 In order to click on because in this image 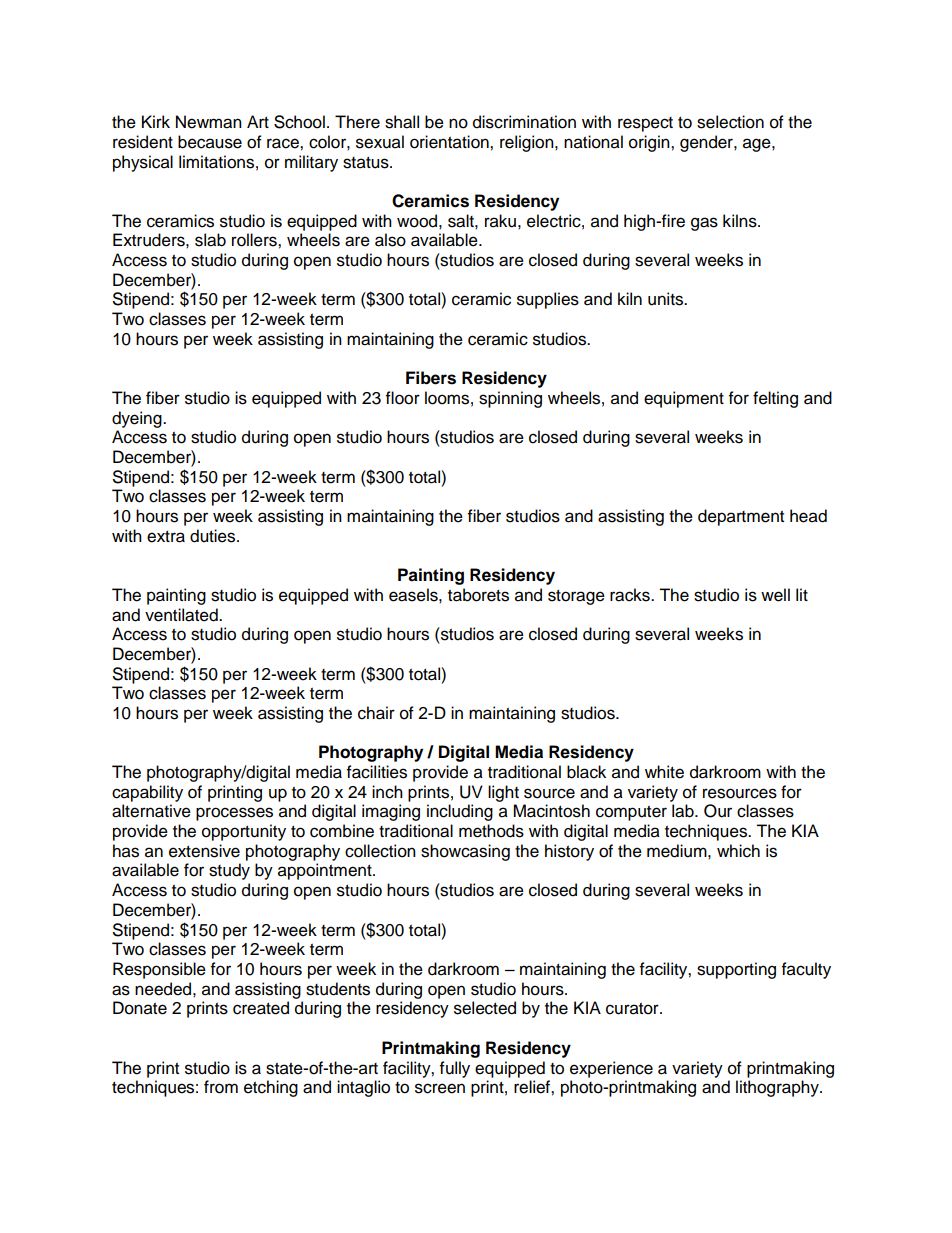, I will do `click(210, 142)`.
